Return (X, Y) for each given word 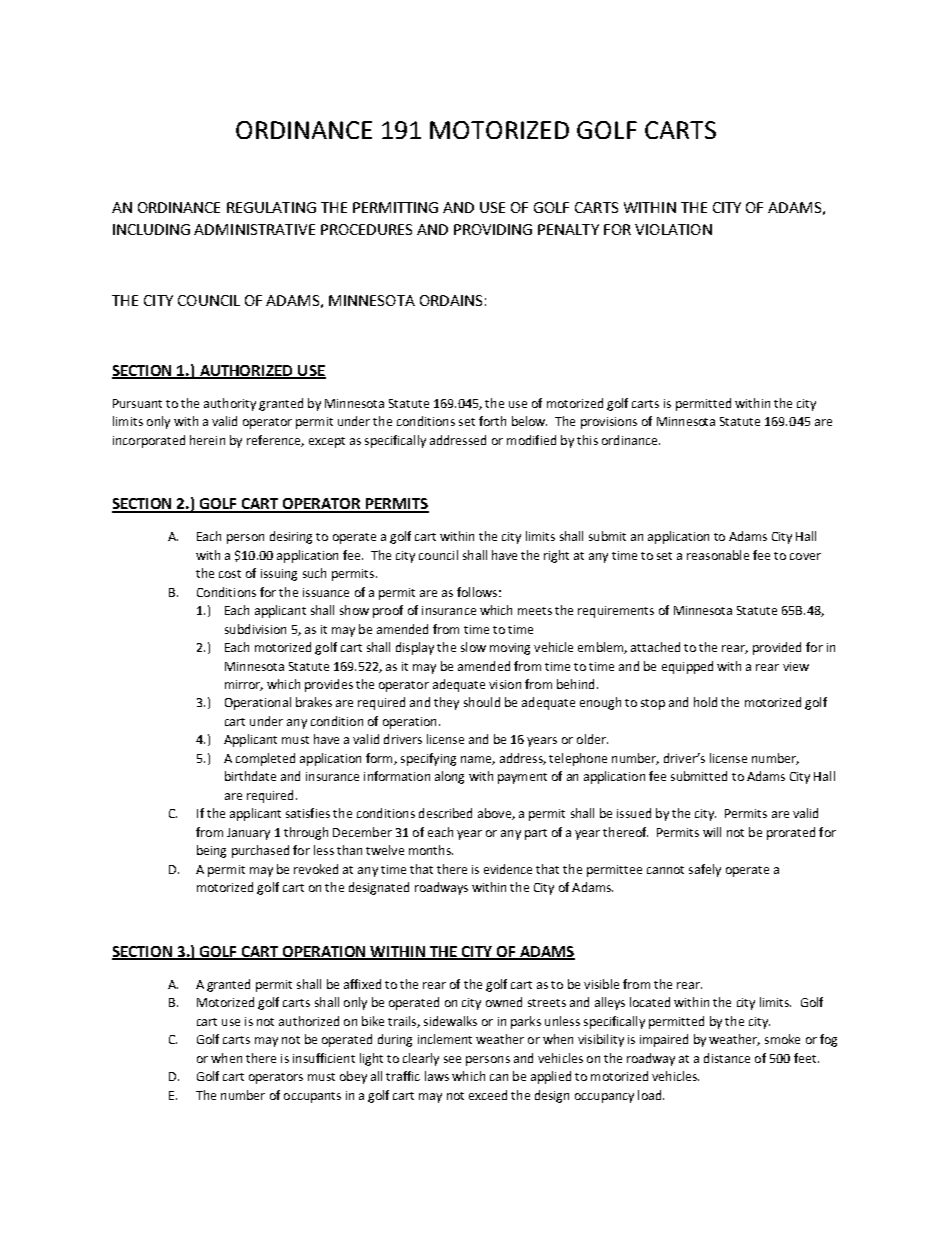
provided (777, 648)
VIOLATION (673, 229)
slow (473, 647)
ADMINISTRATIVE (254, 229)
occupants (312, 1097)
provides (329, 685)
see (452, 1059)
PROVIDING (493, 229)
